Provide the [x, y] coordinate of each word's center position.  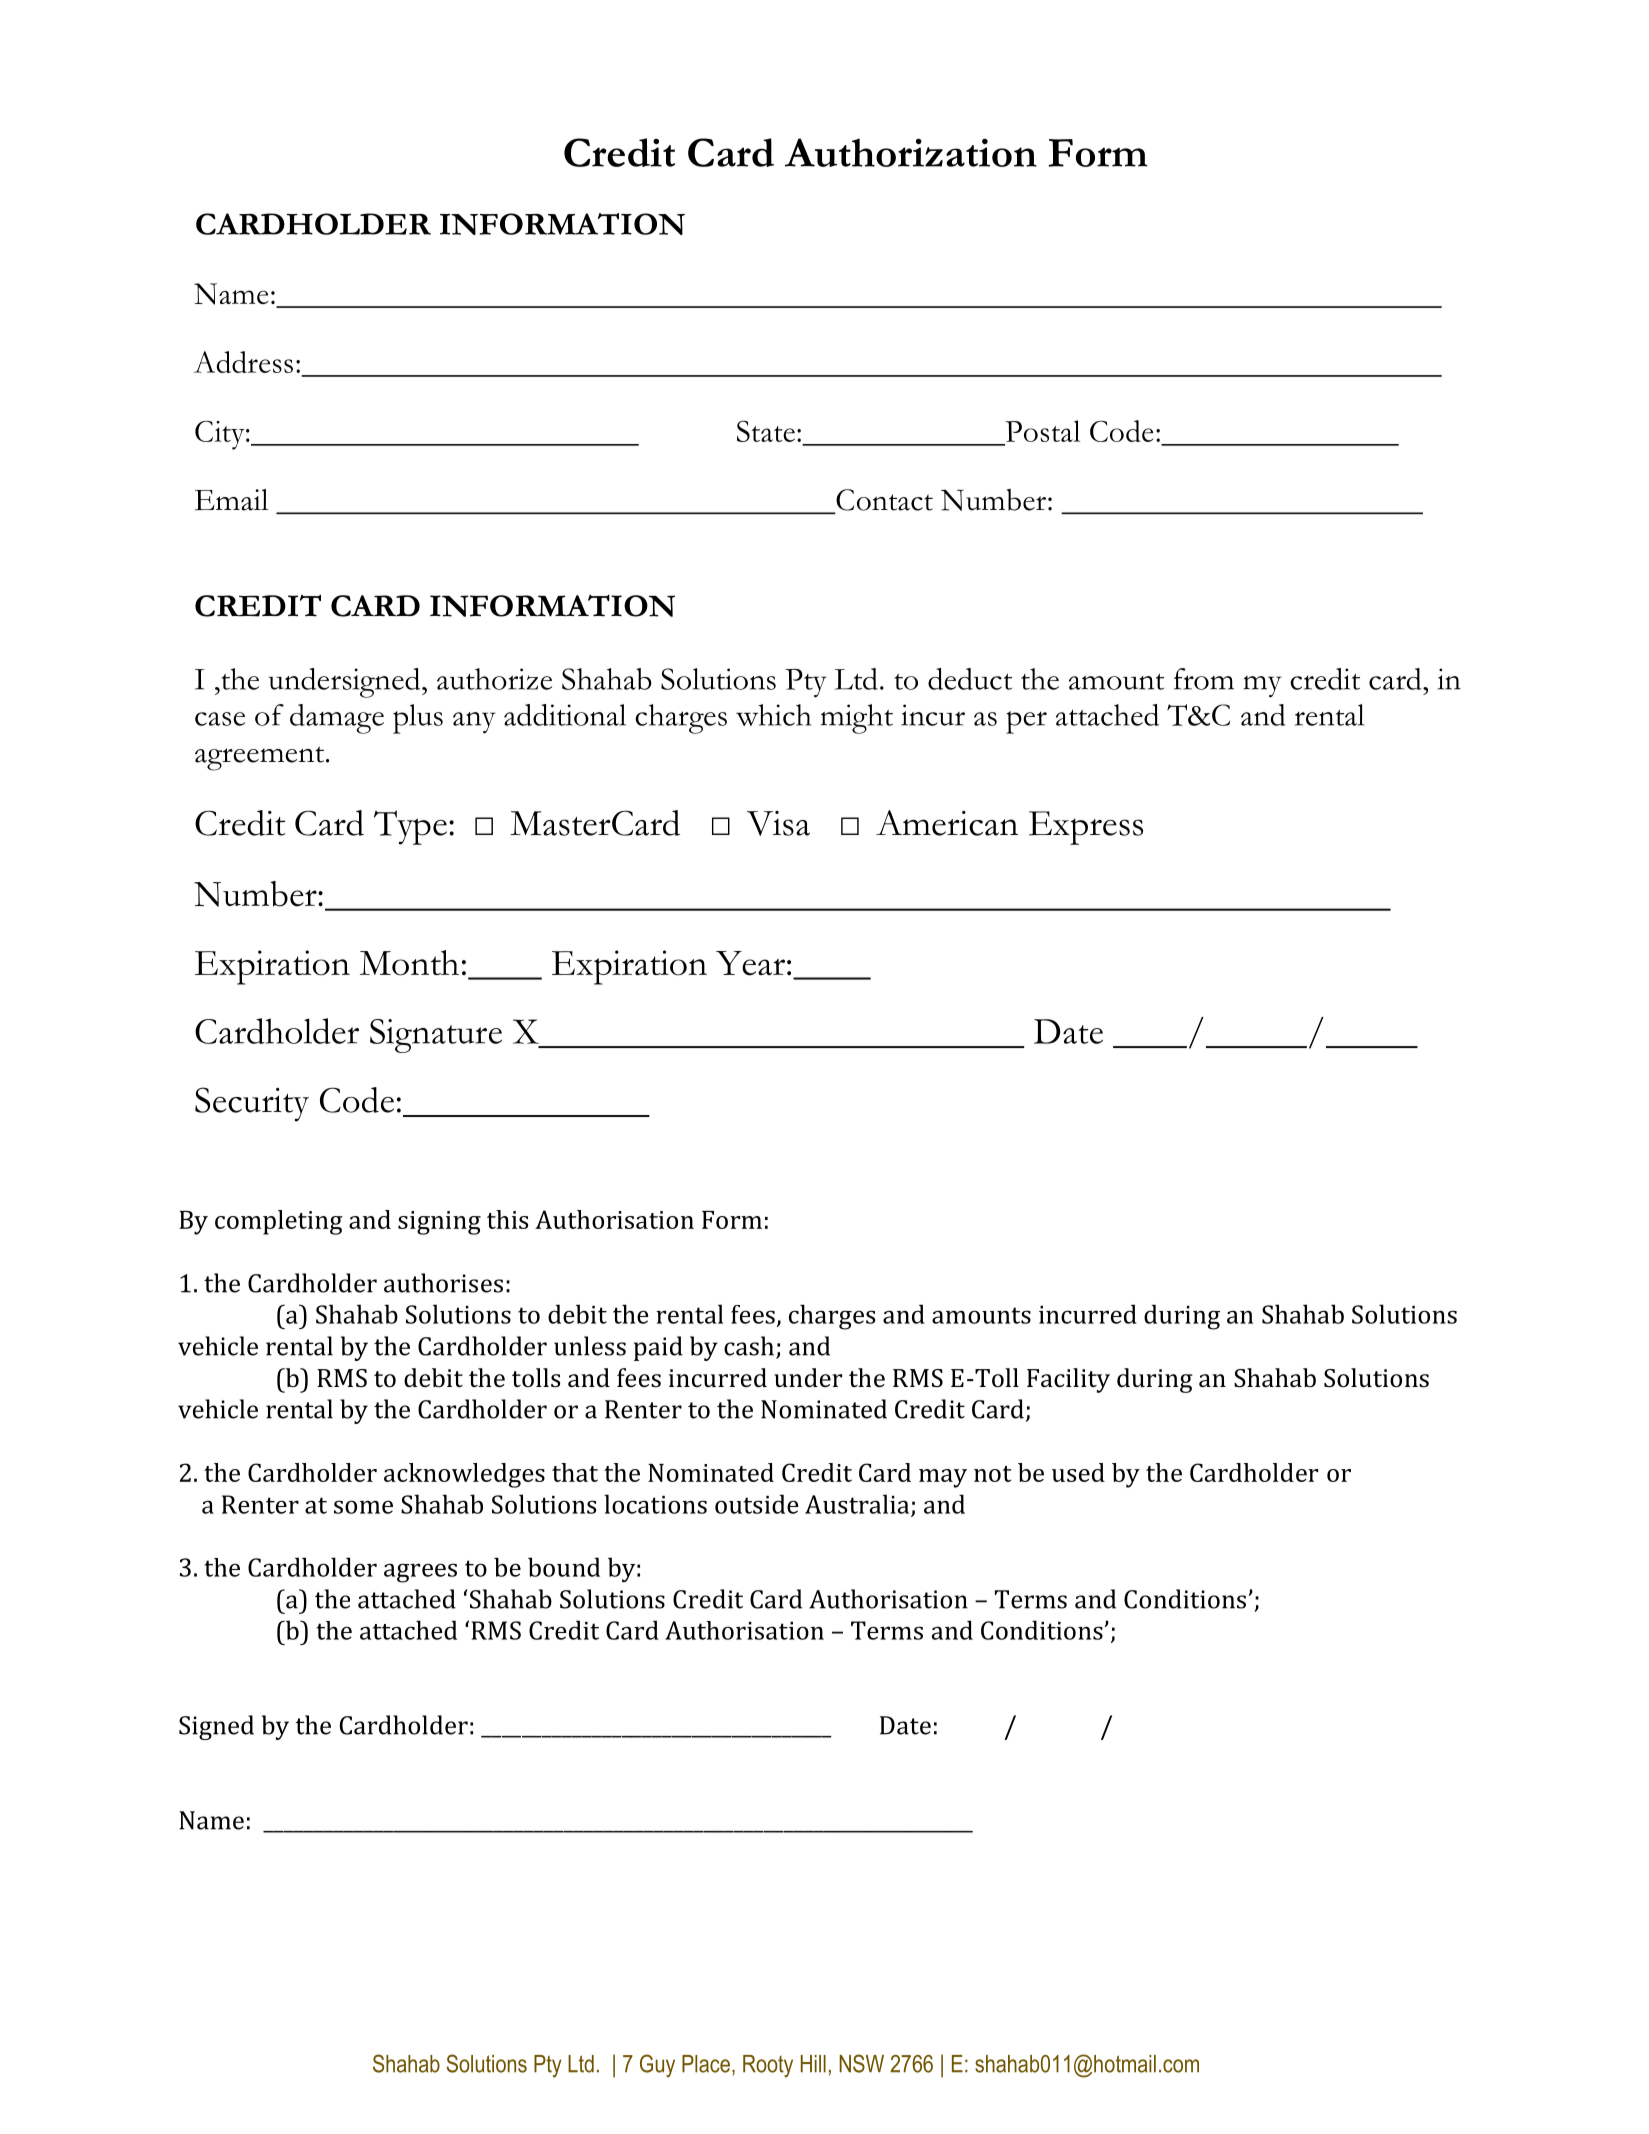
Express [1086, 828]
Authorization [911, 152]
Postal [1042, 431]
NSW [861, 2063]
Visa [778, 823]
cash [749, 1346]
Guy [657, 2066]
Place [706, 2064]
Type [410, 827]
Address [243, 362]
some [363, 1507]
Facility [1068, 1380]
